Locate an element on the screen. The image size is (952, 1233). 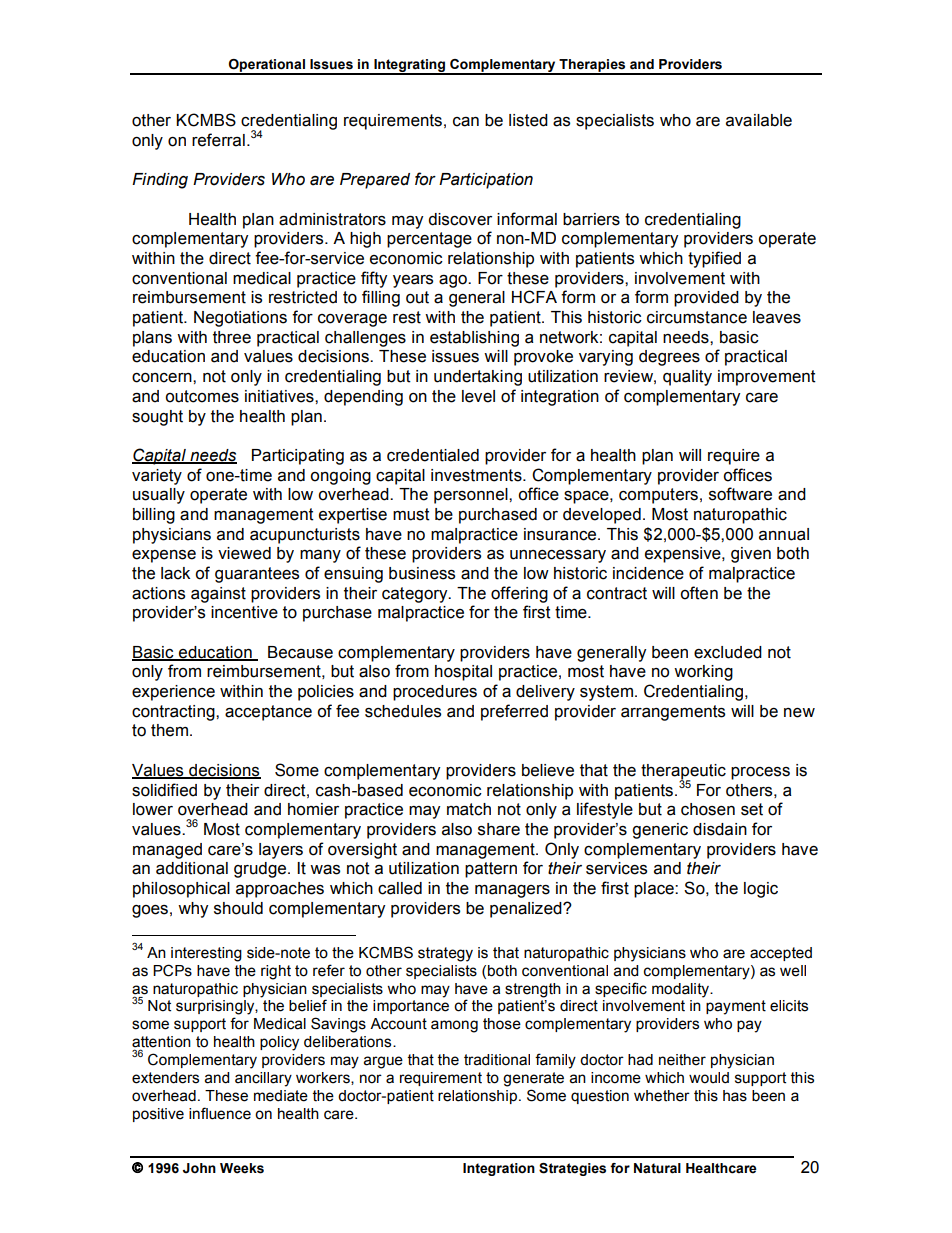
would is located at coordinates (709, 1078).
